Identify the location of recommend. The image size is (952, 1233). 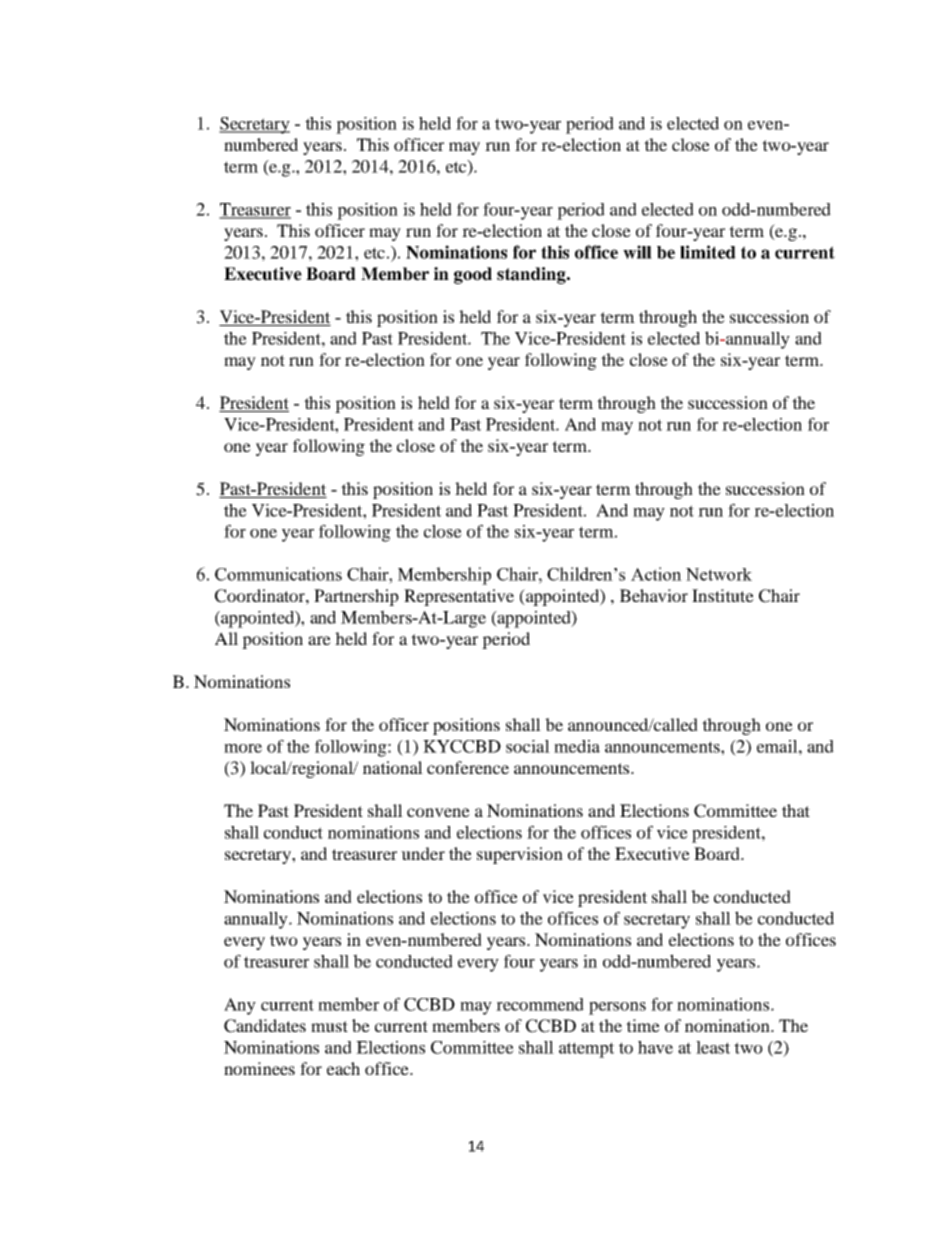
(540, 1004).
